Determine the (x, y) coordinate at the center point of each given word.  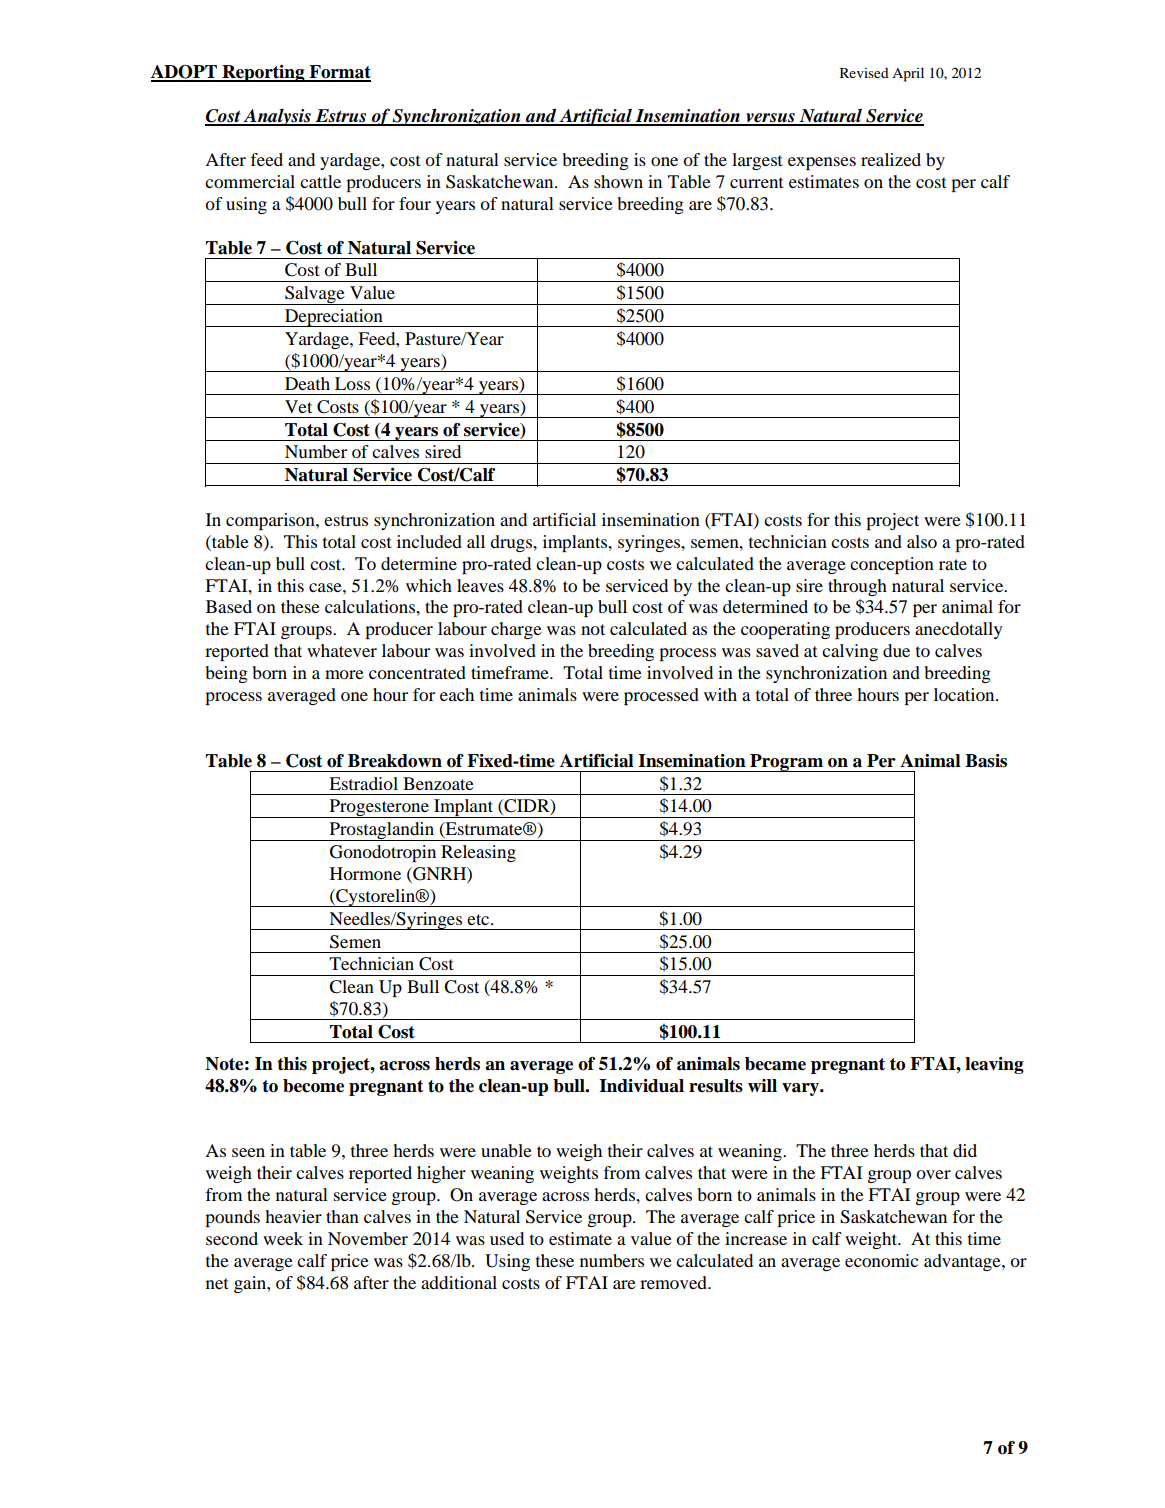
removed (674, 1282)
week (283, 1238)
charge (516, 630)
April (908, 74)
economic (881, 1260)
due (896, 650)
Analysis (277, 117)
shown (618, 181)
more (344, 674)
